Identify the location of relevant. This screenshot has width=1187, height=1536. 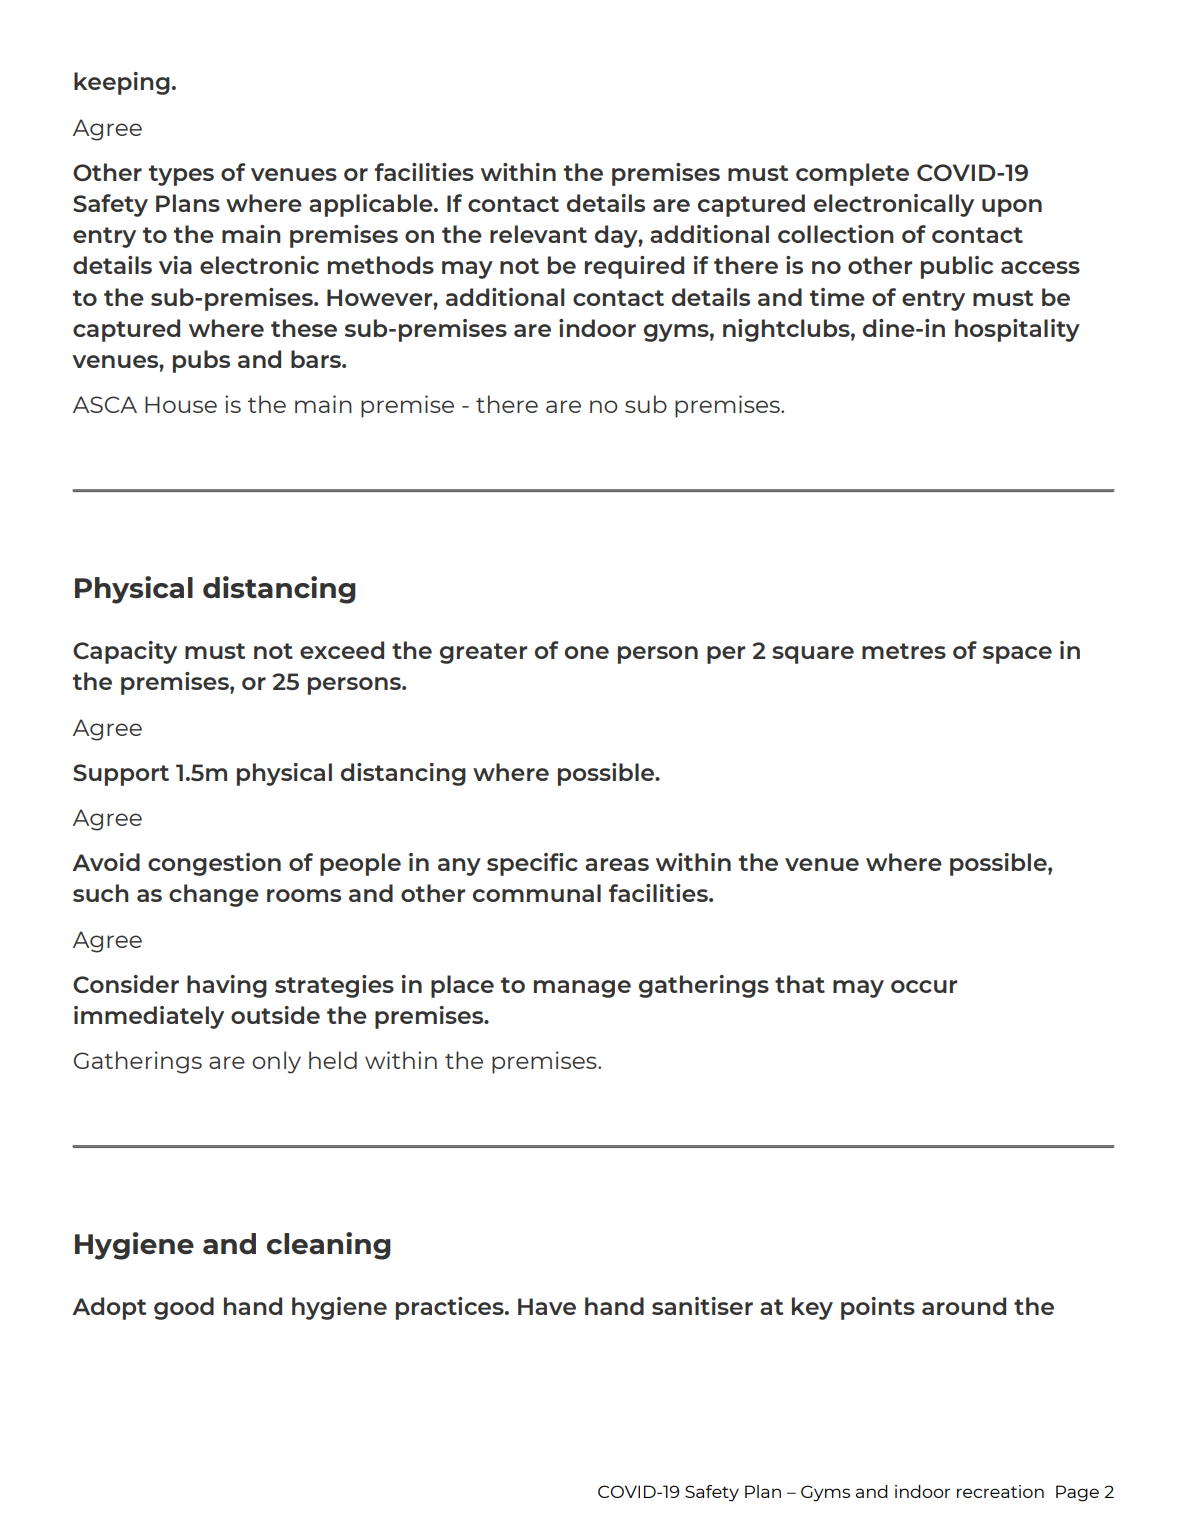
(538, 234).
